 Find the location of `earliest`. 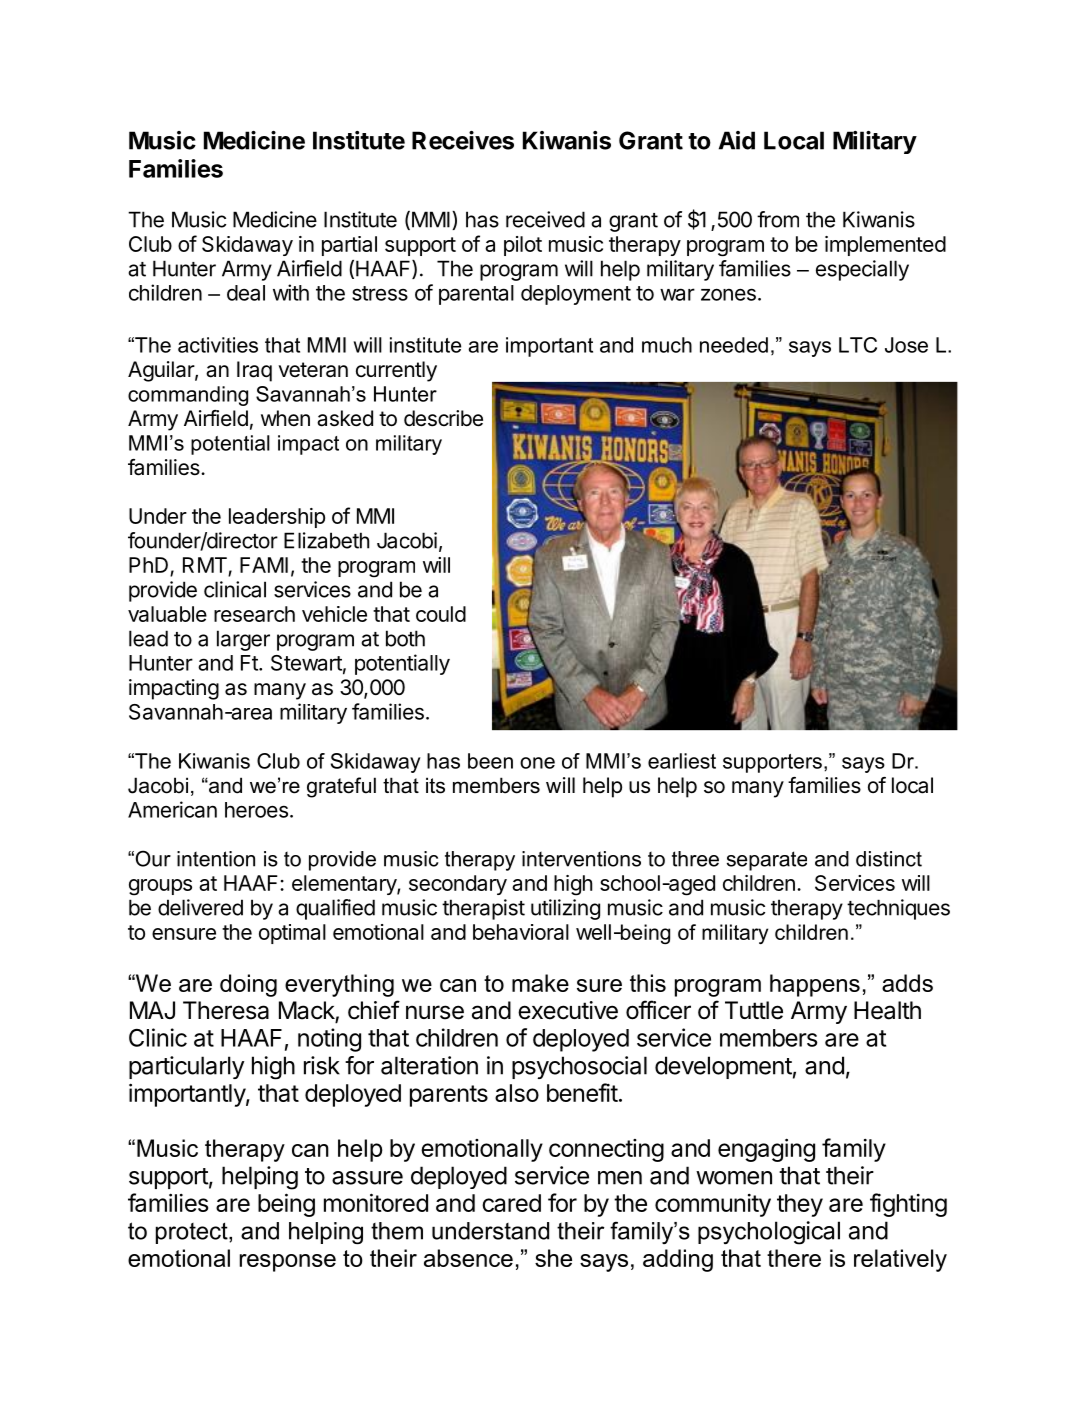

earliest is located at coordinates (682, 761).
